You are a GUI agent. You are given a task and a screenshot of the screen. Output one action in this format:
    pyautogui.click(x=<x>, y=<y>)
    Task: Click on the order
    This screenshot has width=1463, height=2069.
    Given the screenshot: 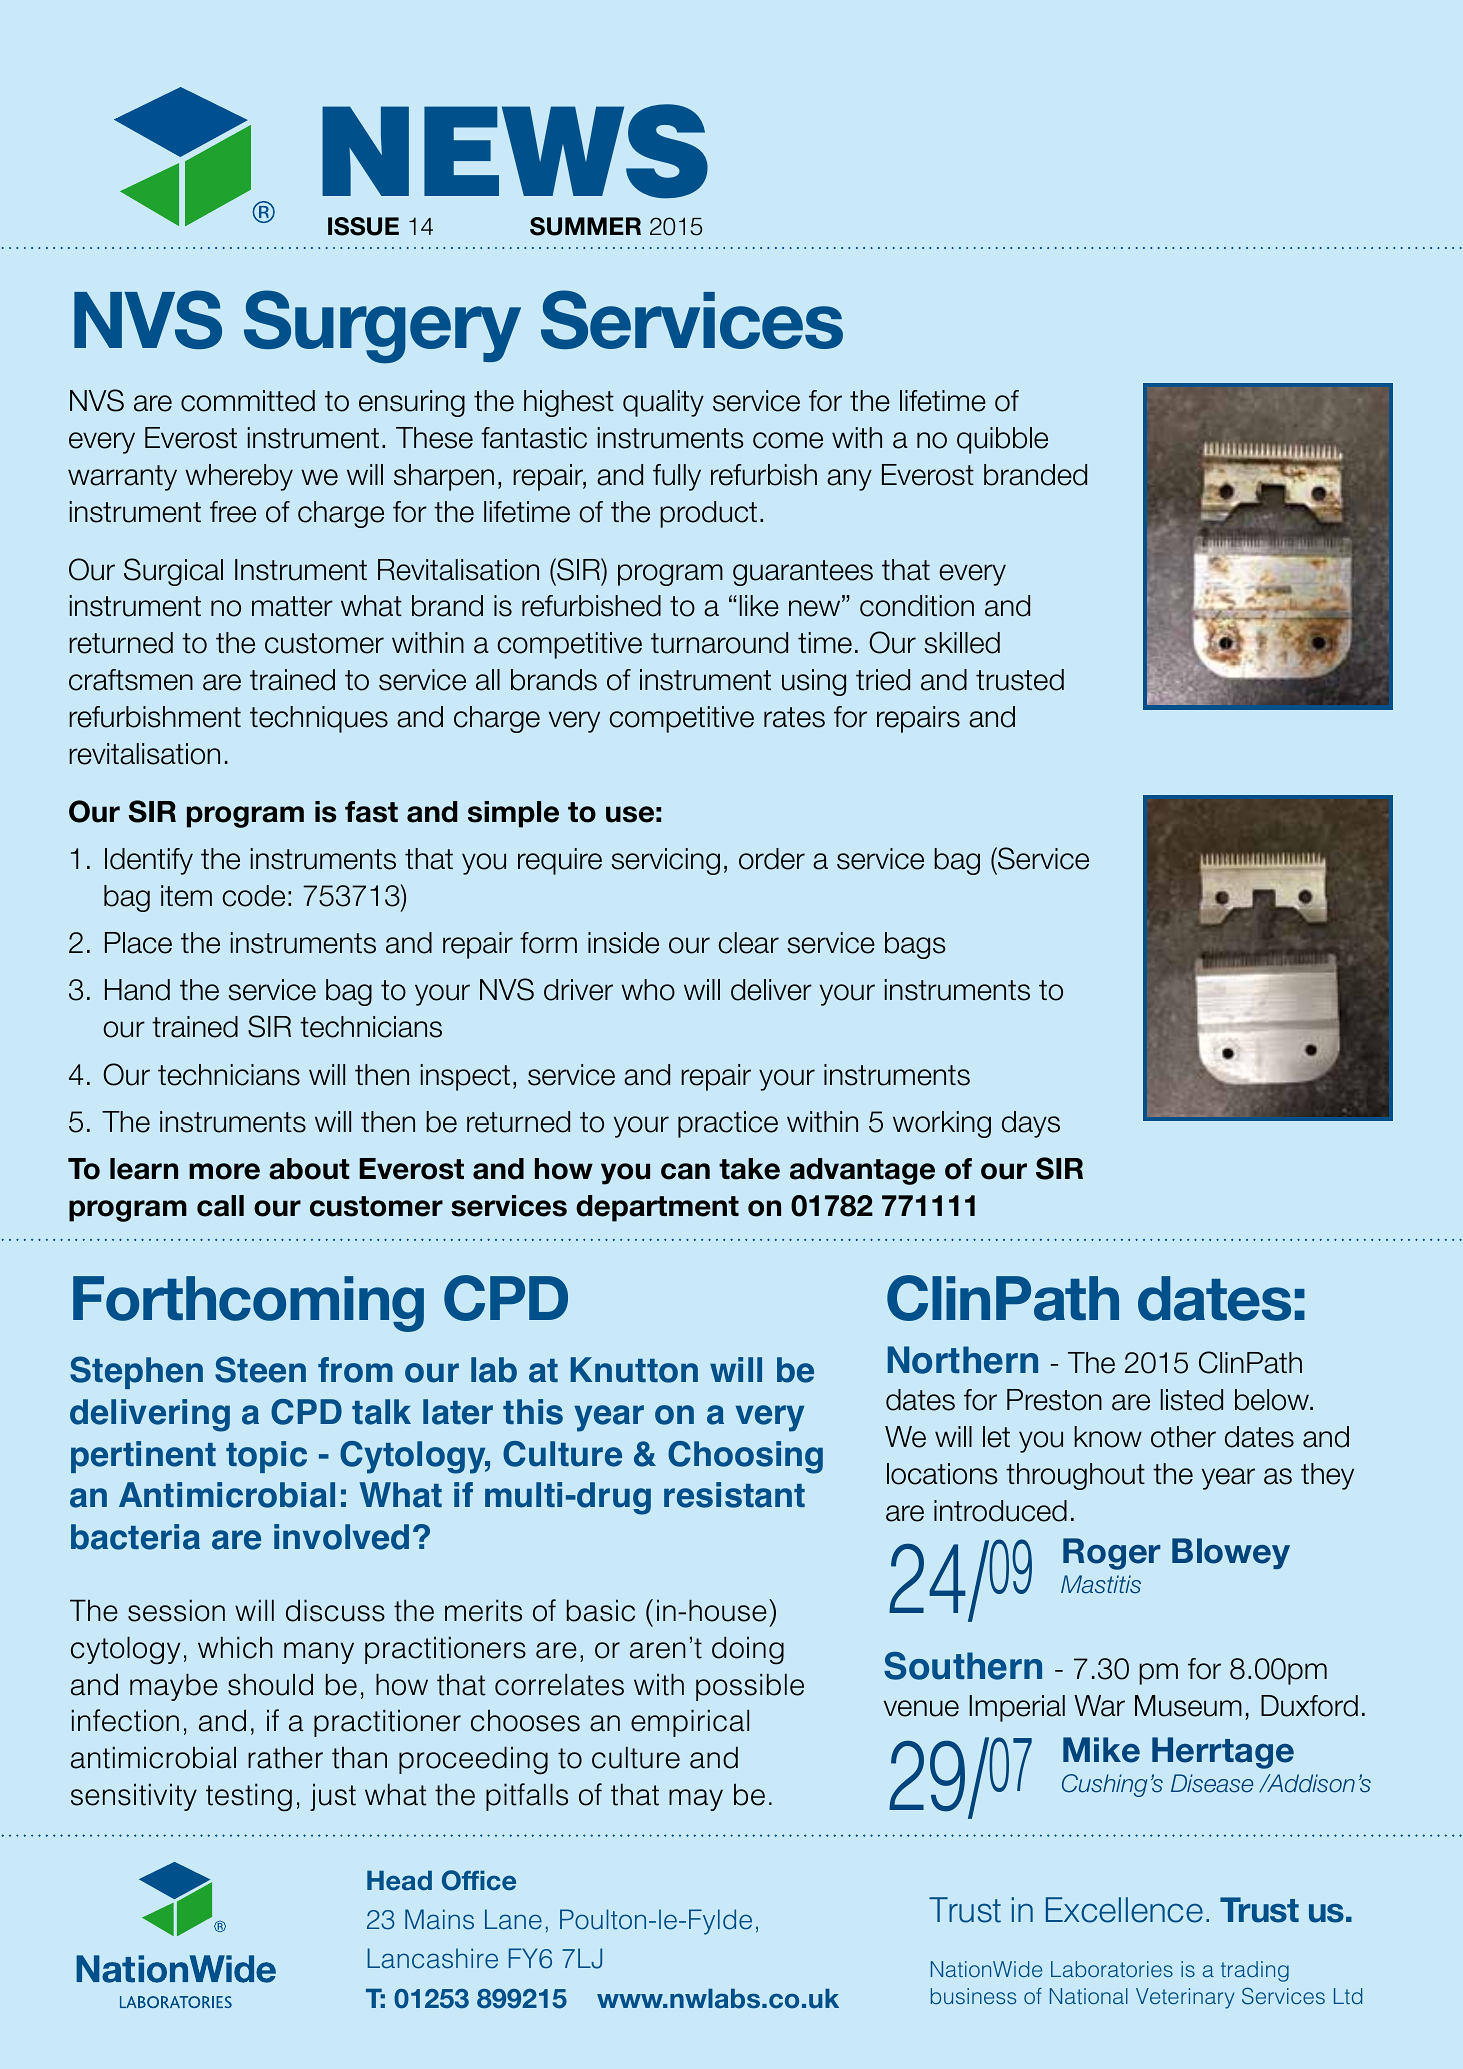 What is the action you would take?
    pyautogui.click(x=772, y=859)
